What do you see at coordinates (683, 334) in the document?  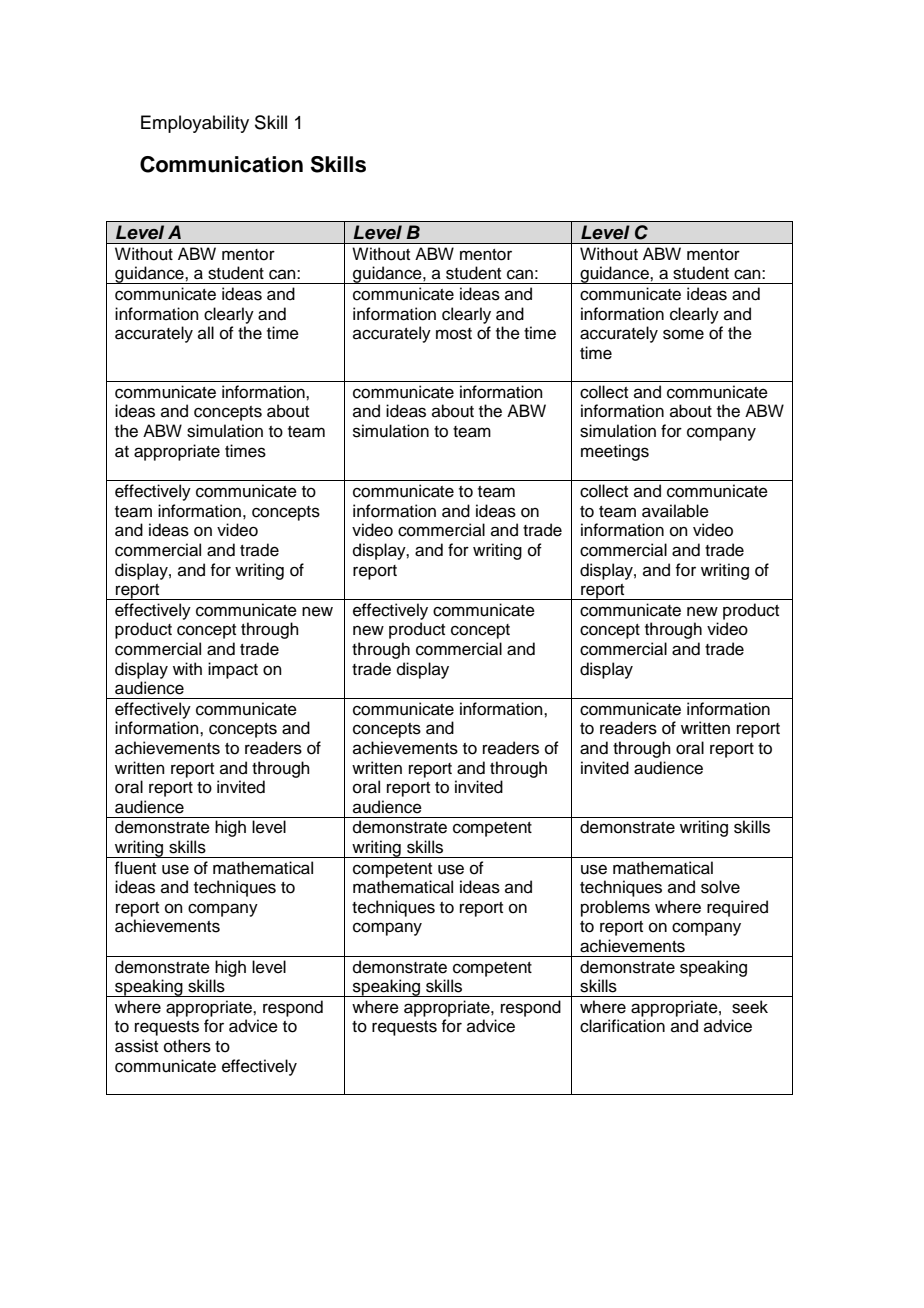 I see `some` at bounding box center [683, 334].
